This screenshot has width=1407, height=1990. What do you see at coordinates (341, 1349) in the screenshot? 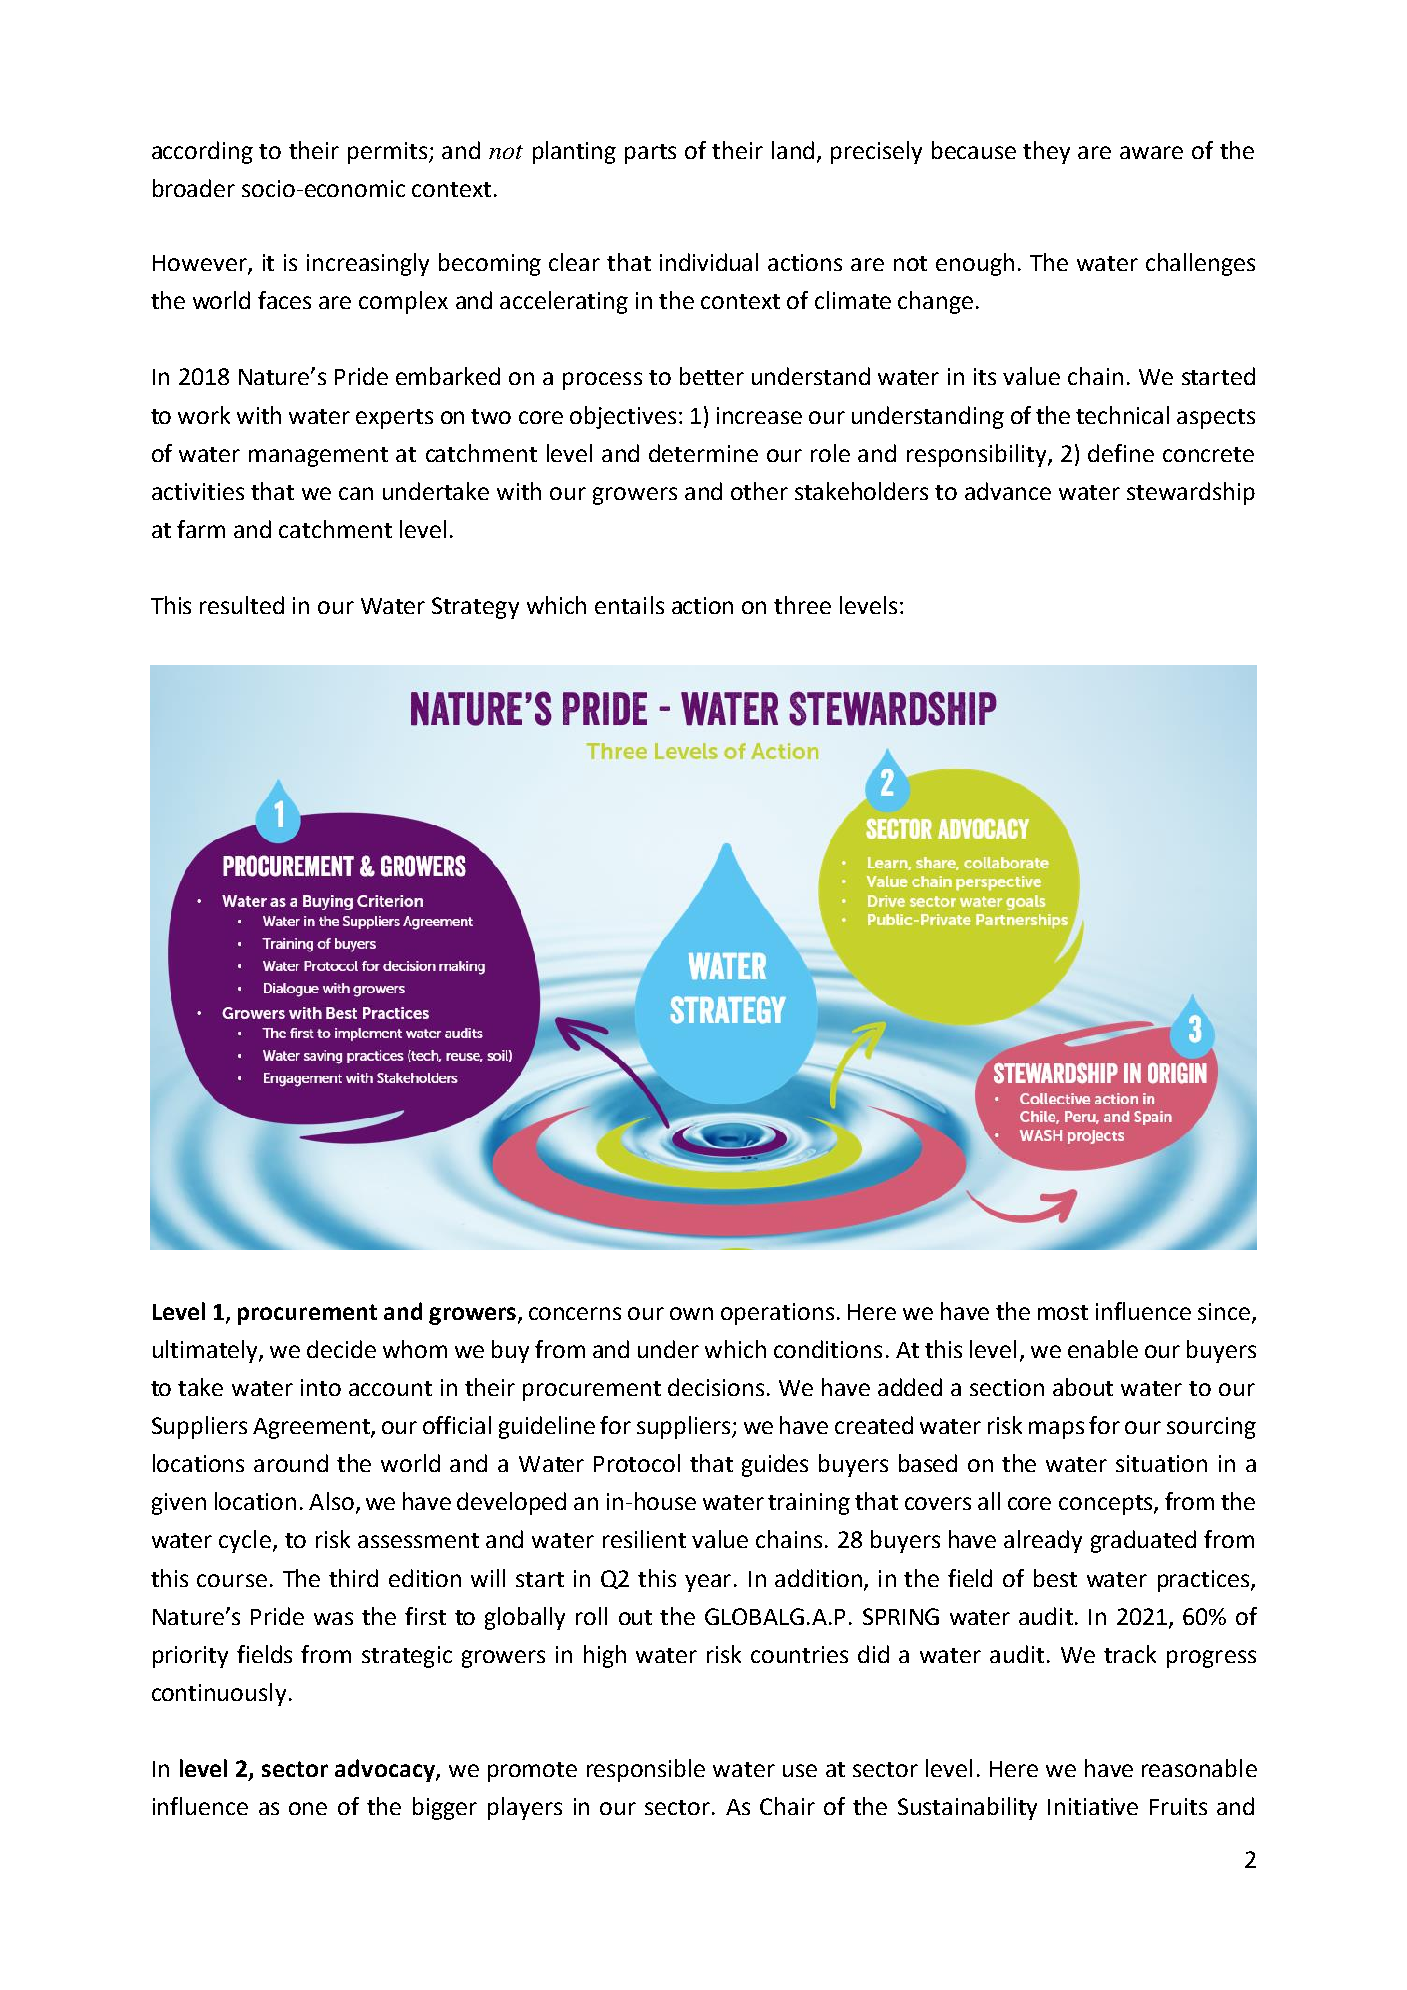
I see `decide` at bounding box center [341, 1349].
